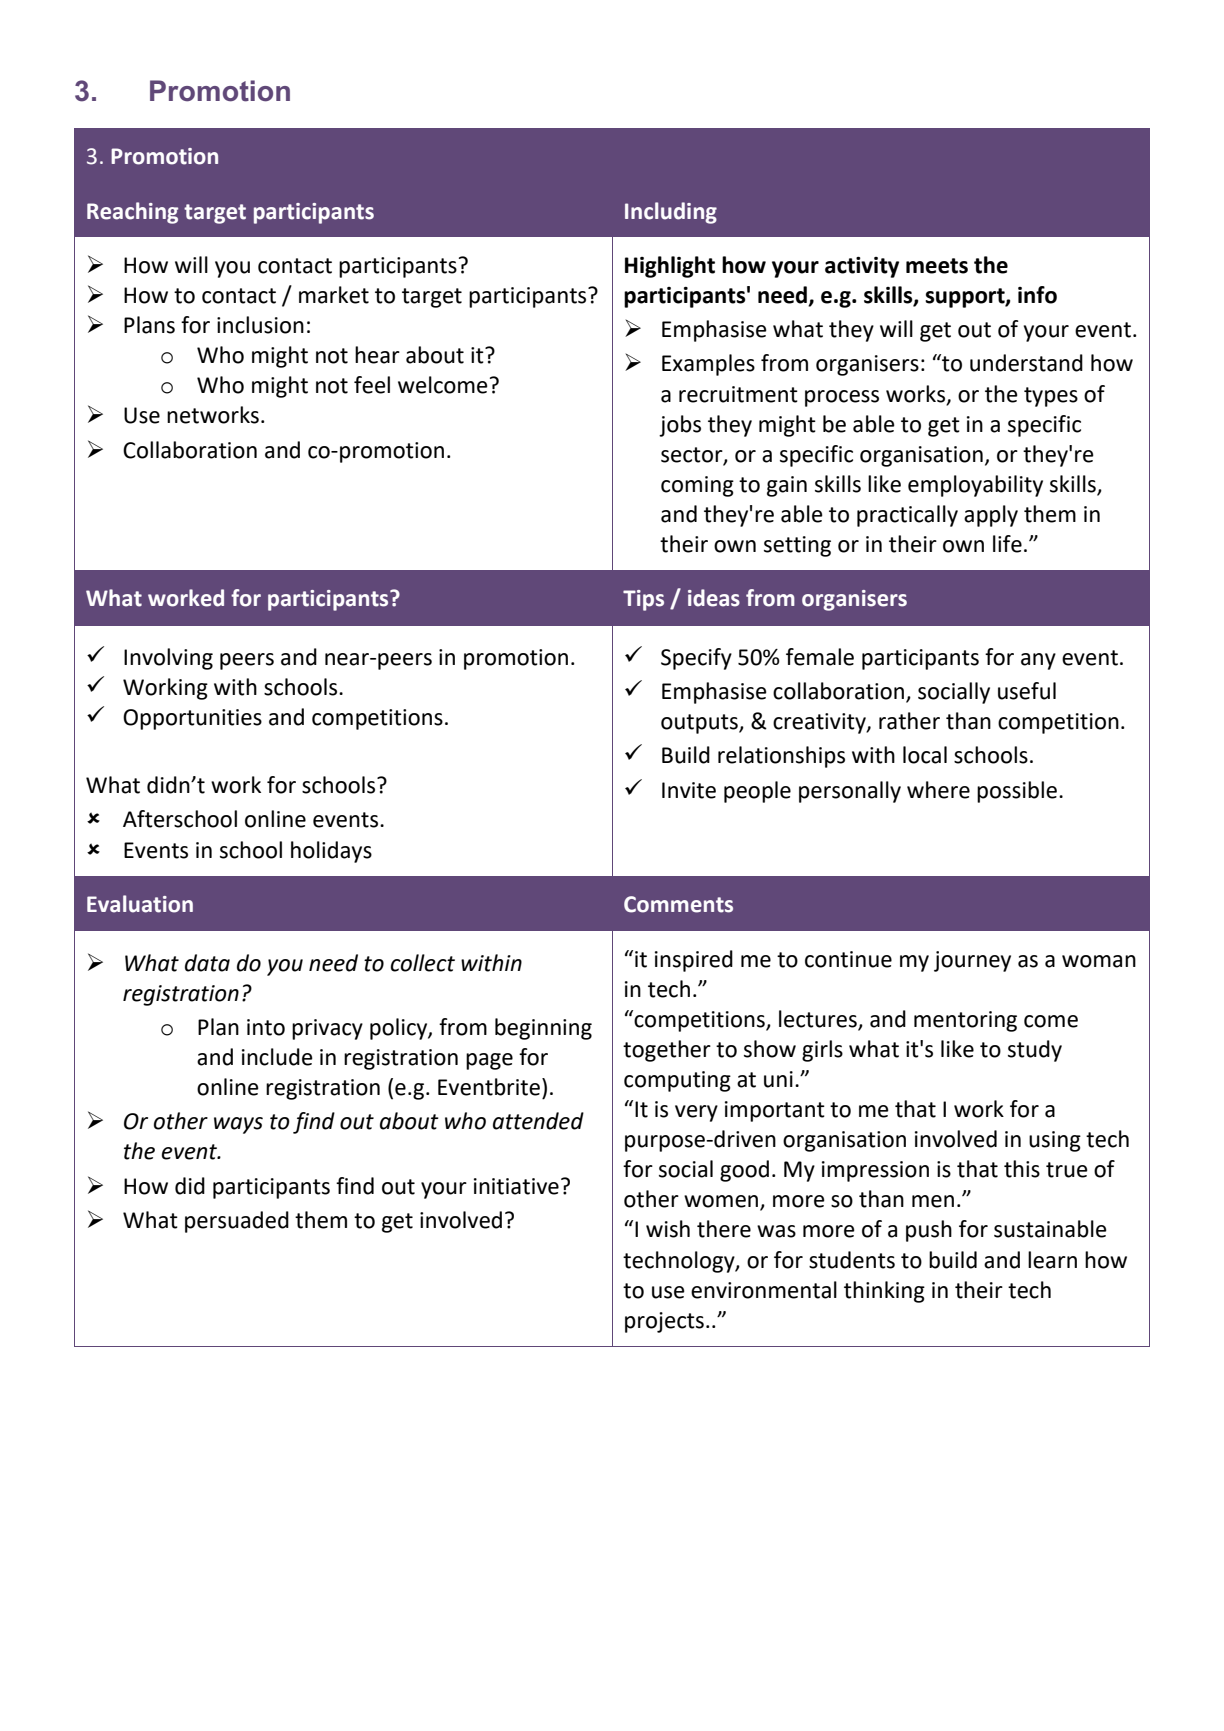  Describe the element at coordinates (667, 1051) in the screenshot. I see `together` at that location.
